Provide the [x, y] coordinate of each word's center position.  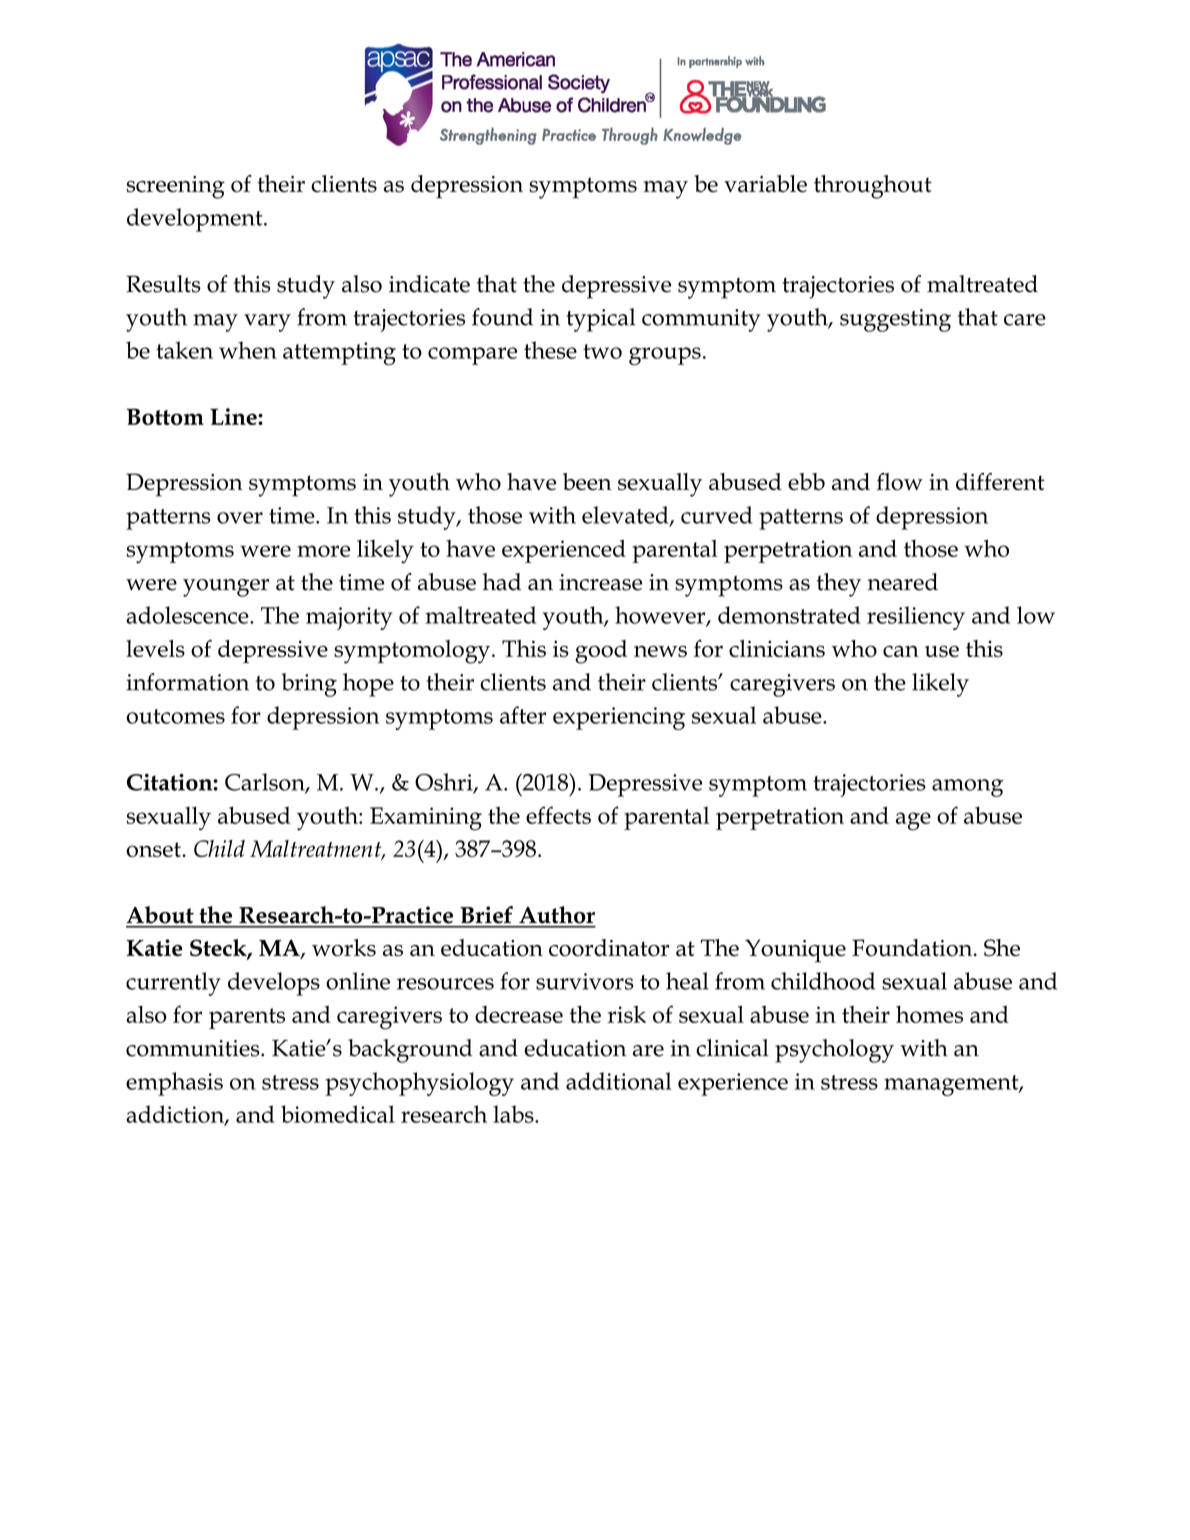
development [196, 220]
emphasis [174, 1084]
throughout [873, 187]
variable [765, 184]
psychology [834, 1051]
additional [618, 1081]
